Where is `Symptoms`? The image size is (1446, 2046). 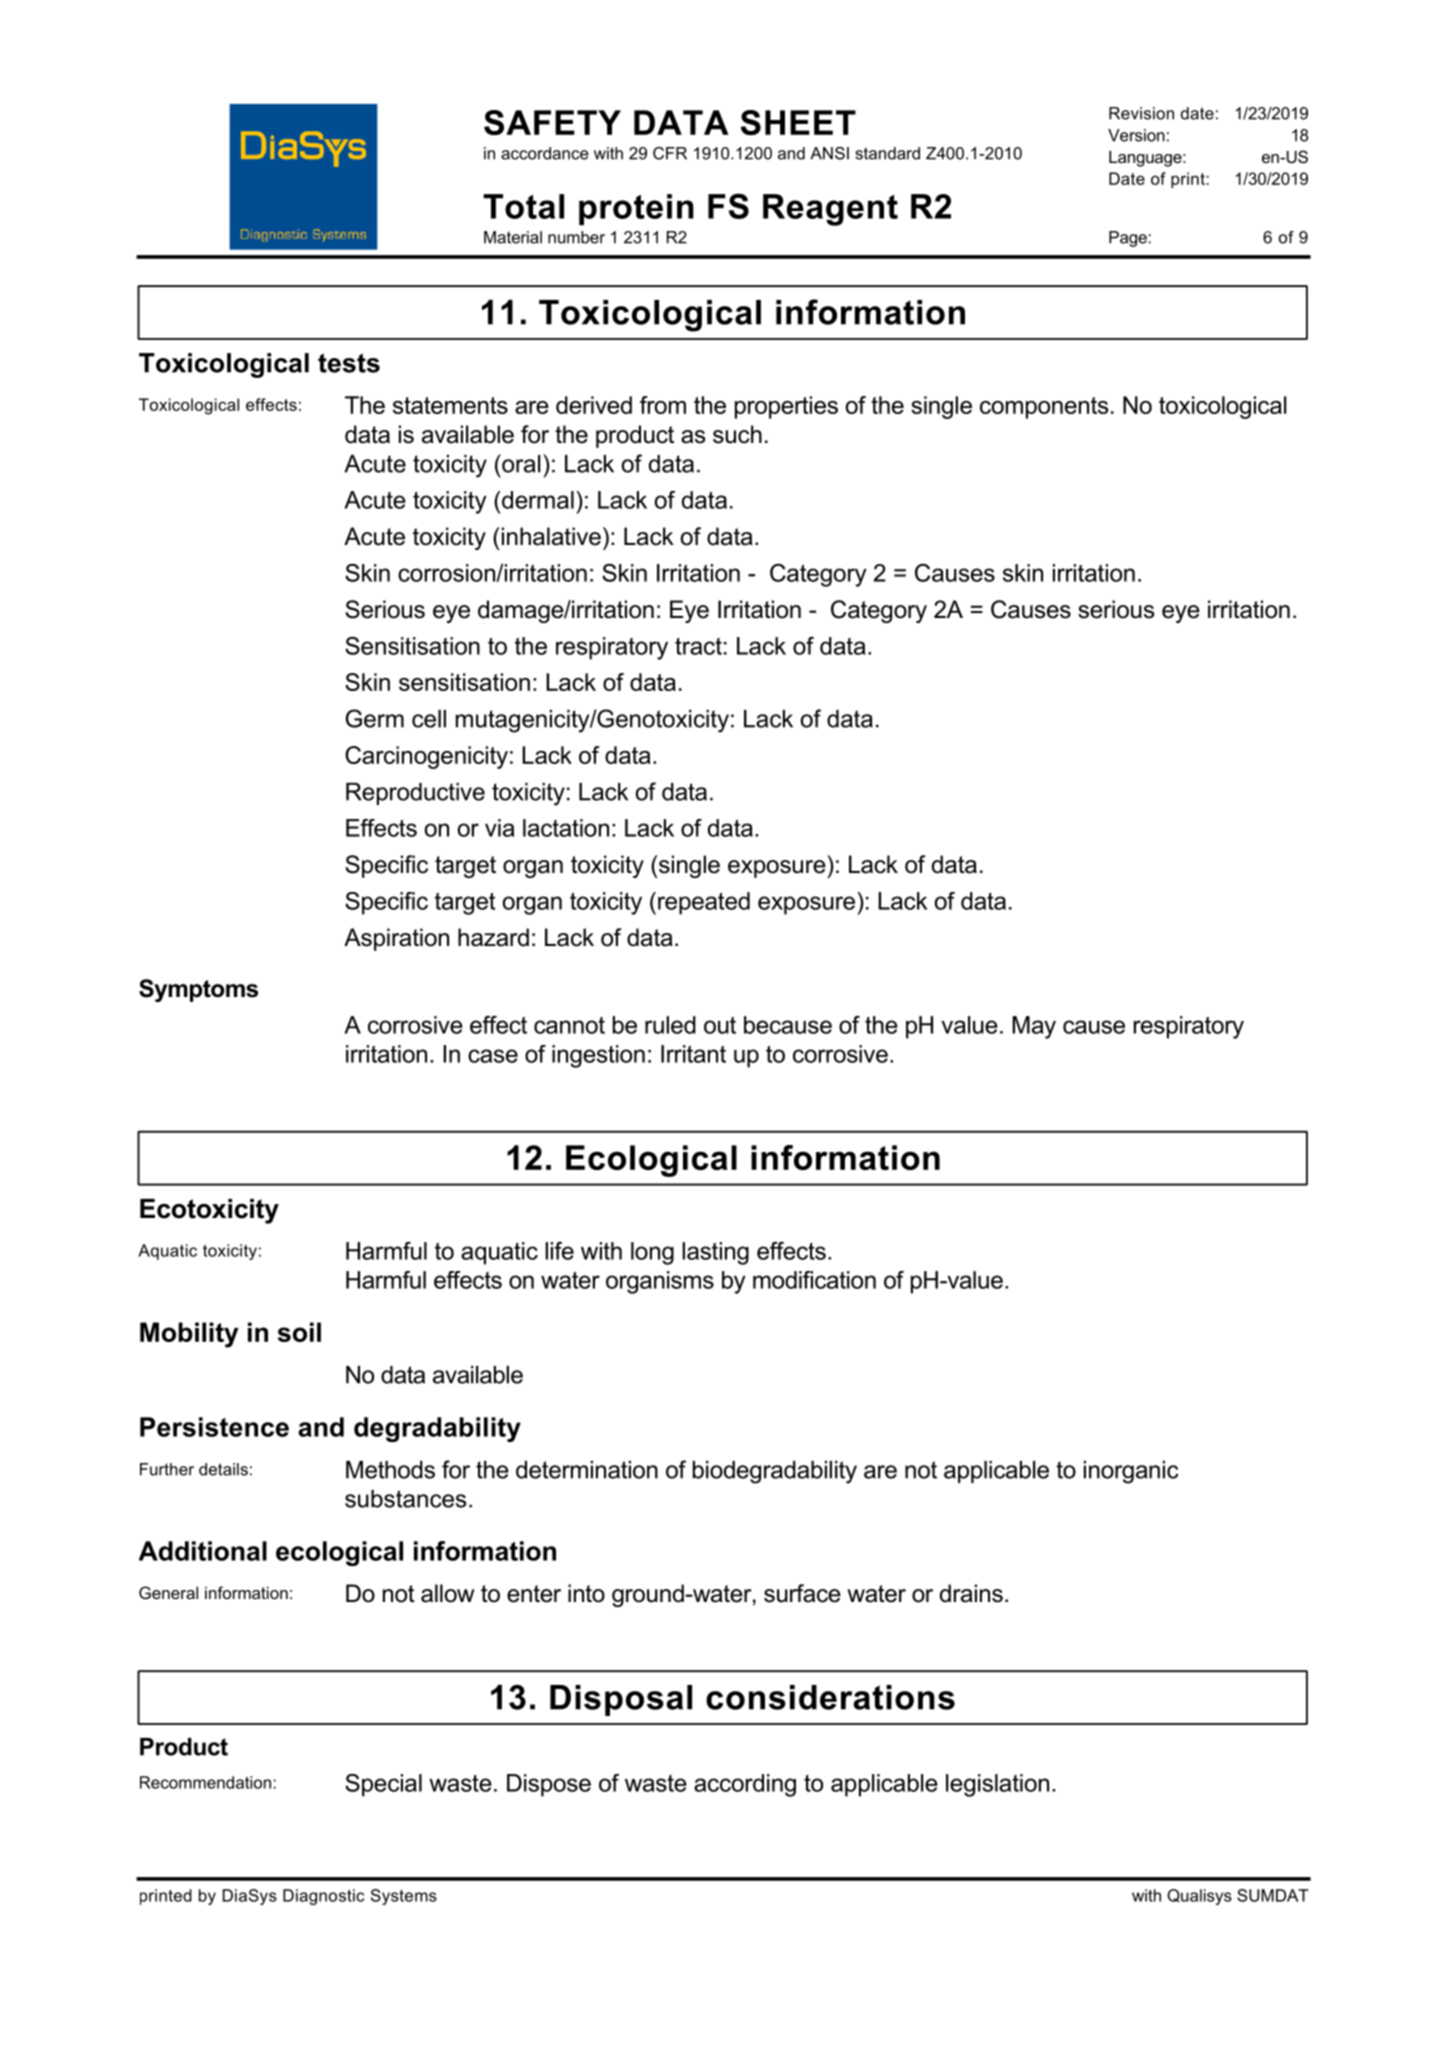
Symptoms is located at coordinates (198, 990).
